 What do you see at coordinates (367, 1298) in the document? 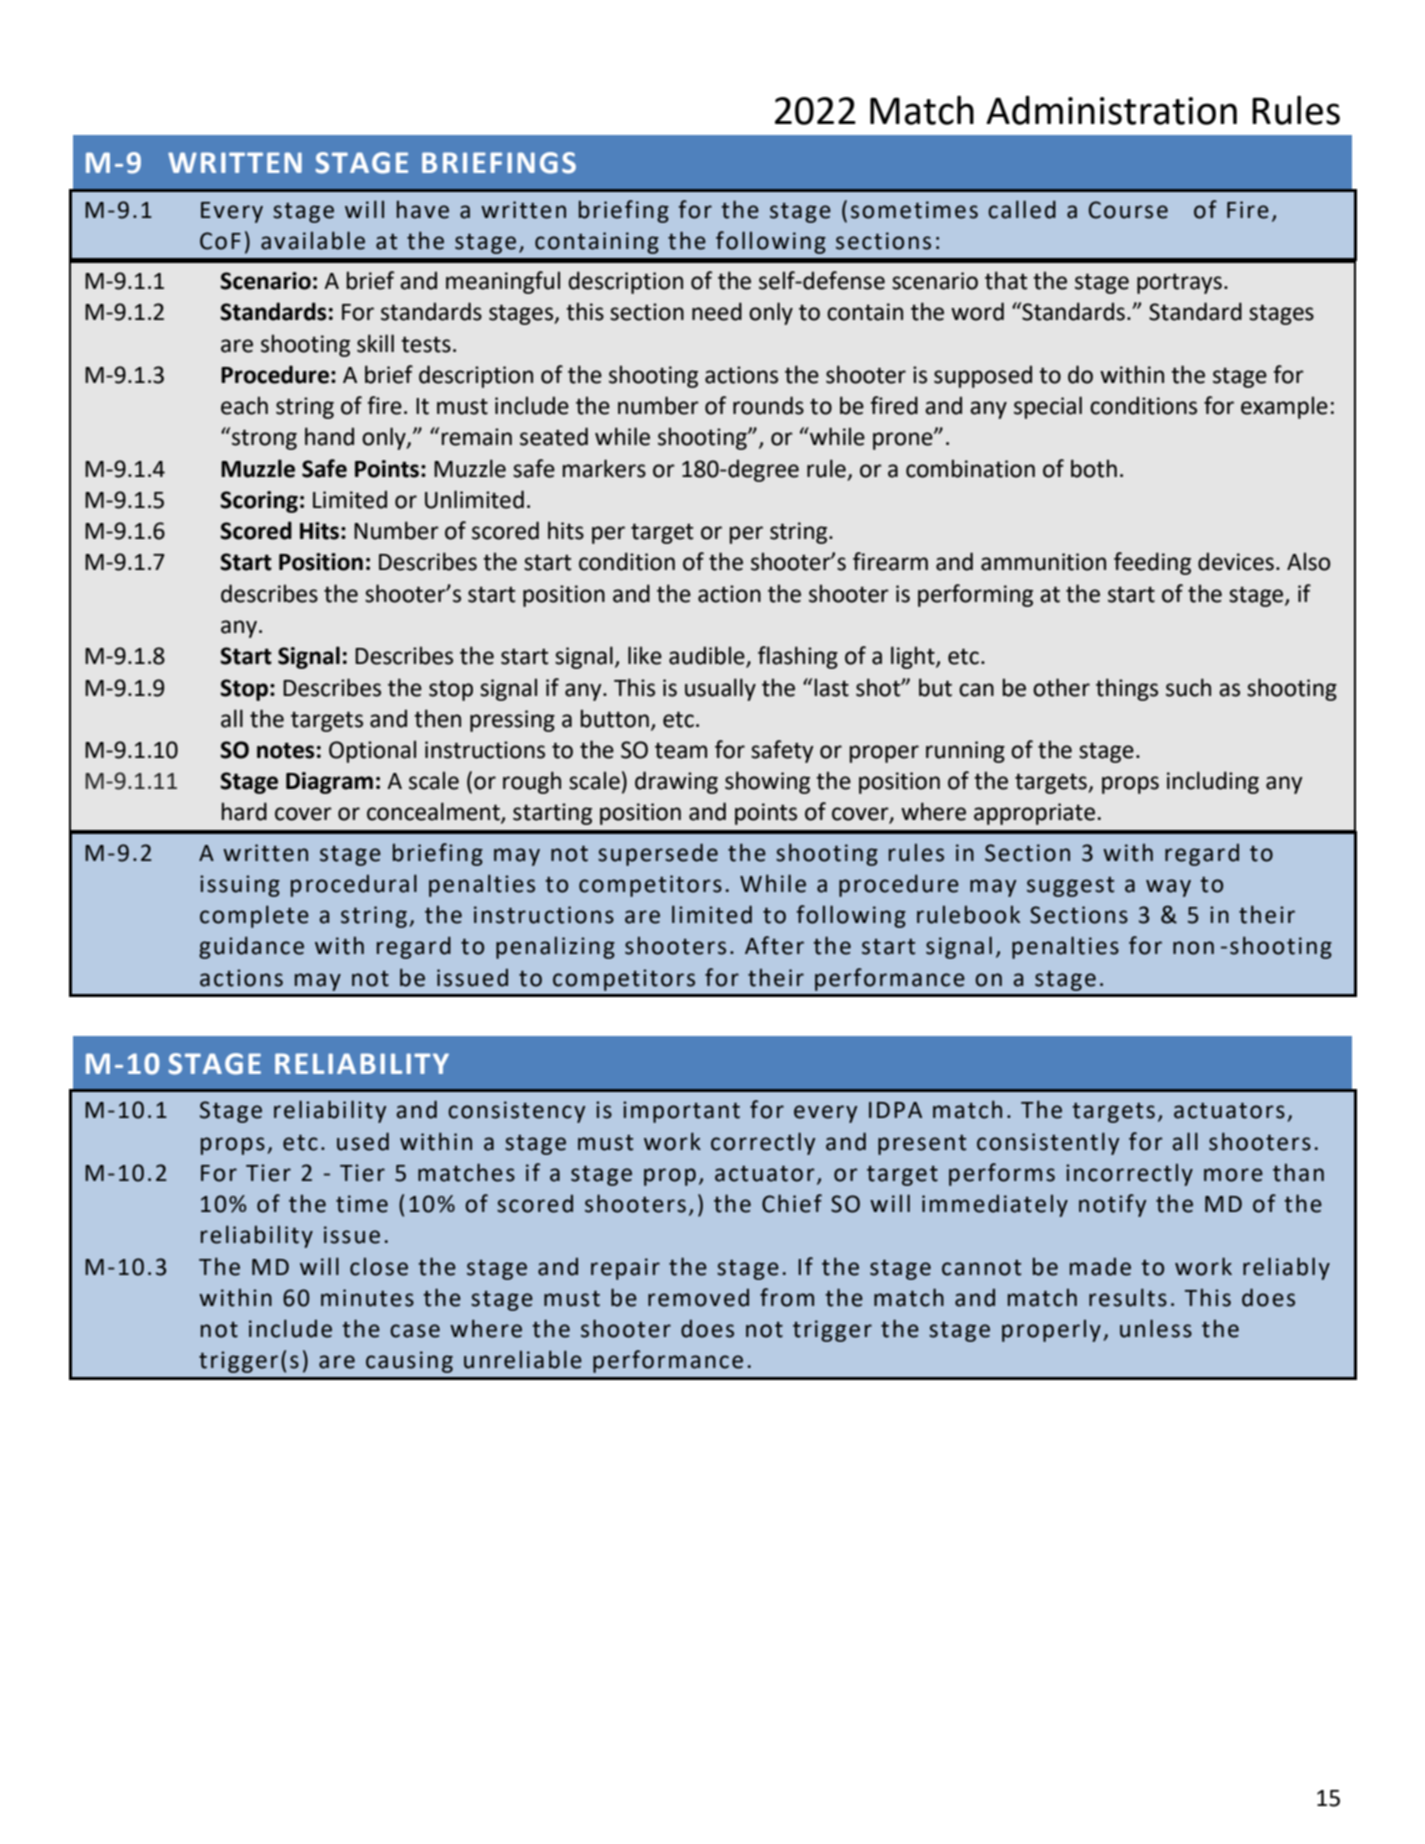
I see `minutes` at bounding box center [367, 1298].
